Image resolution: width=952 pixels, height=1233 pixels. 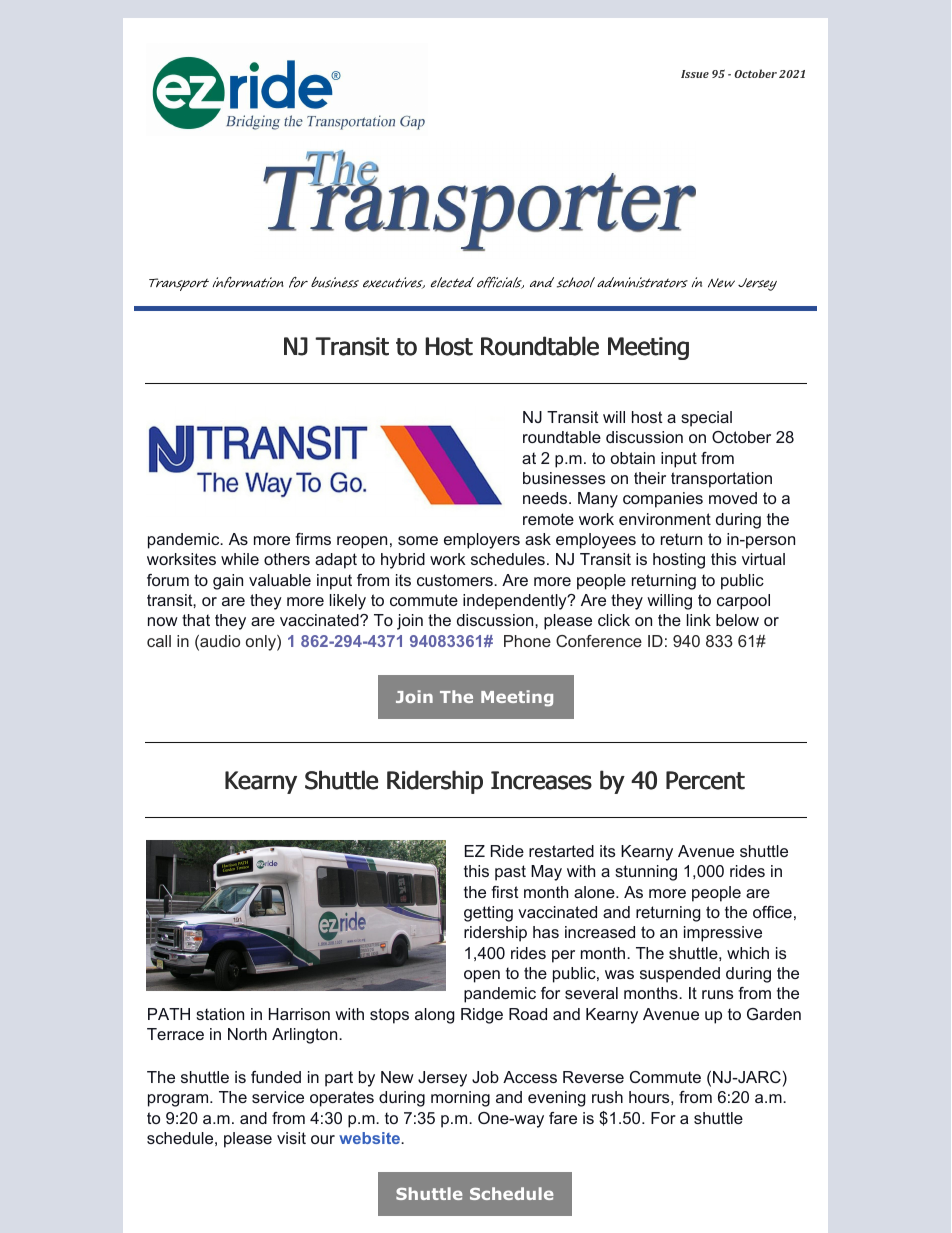 I want to click on special, so click(x=706, y=419).
